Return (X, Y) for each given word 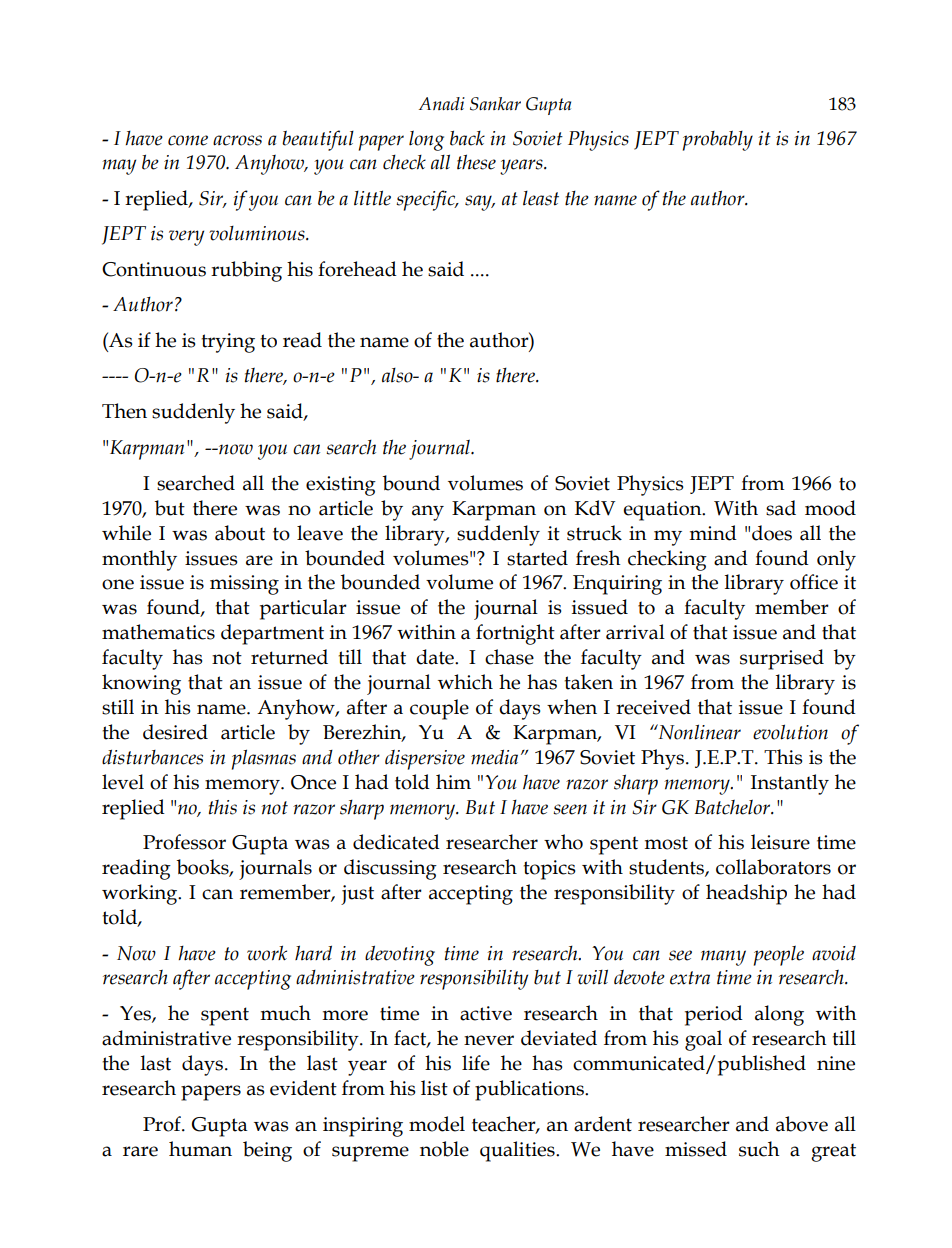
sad (781, 508)
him (453, 781)
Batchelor (734, 807)
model (437, 1124)
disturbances (152, 757)
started (537, 558)
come (188, 140)
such (759, 1149)
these (476, 162)
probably (718, 141)
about (240, 533)
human (200, 1149)
